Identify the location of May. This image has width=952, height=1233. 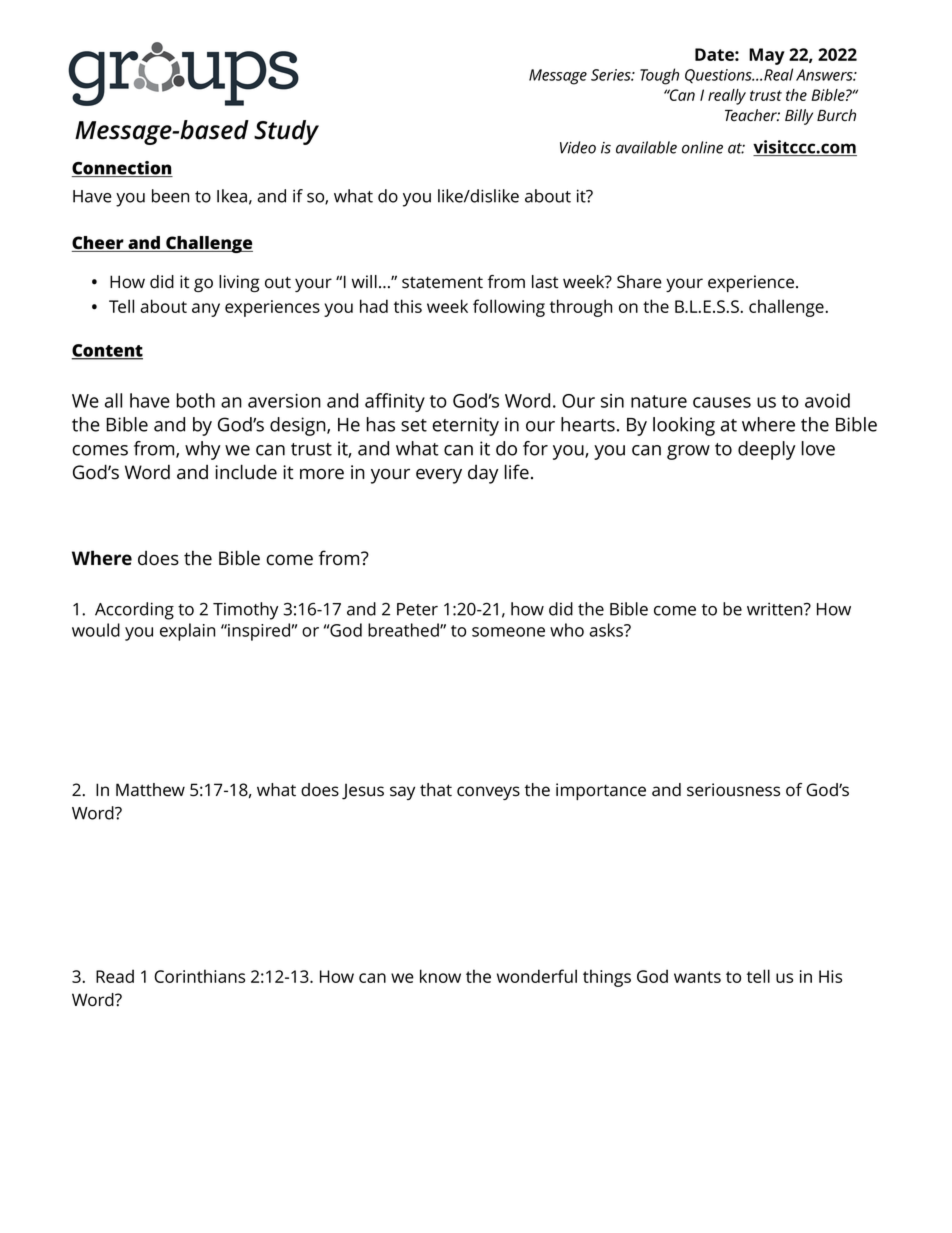
(767, 56).
